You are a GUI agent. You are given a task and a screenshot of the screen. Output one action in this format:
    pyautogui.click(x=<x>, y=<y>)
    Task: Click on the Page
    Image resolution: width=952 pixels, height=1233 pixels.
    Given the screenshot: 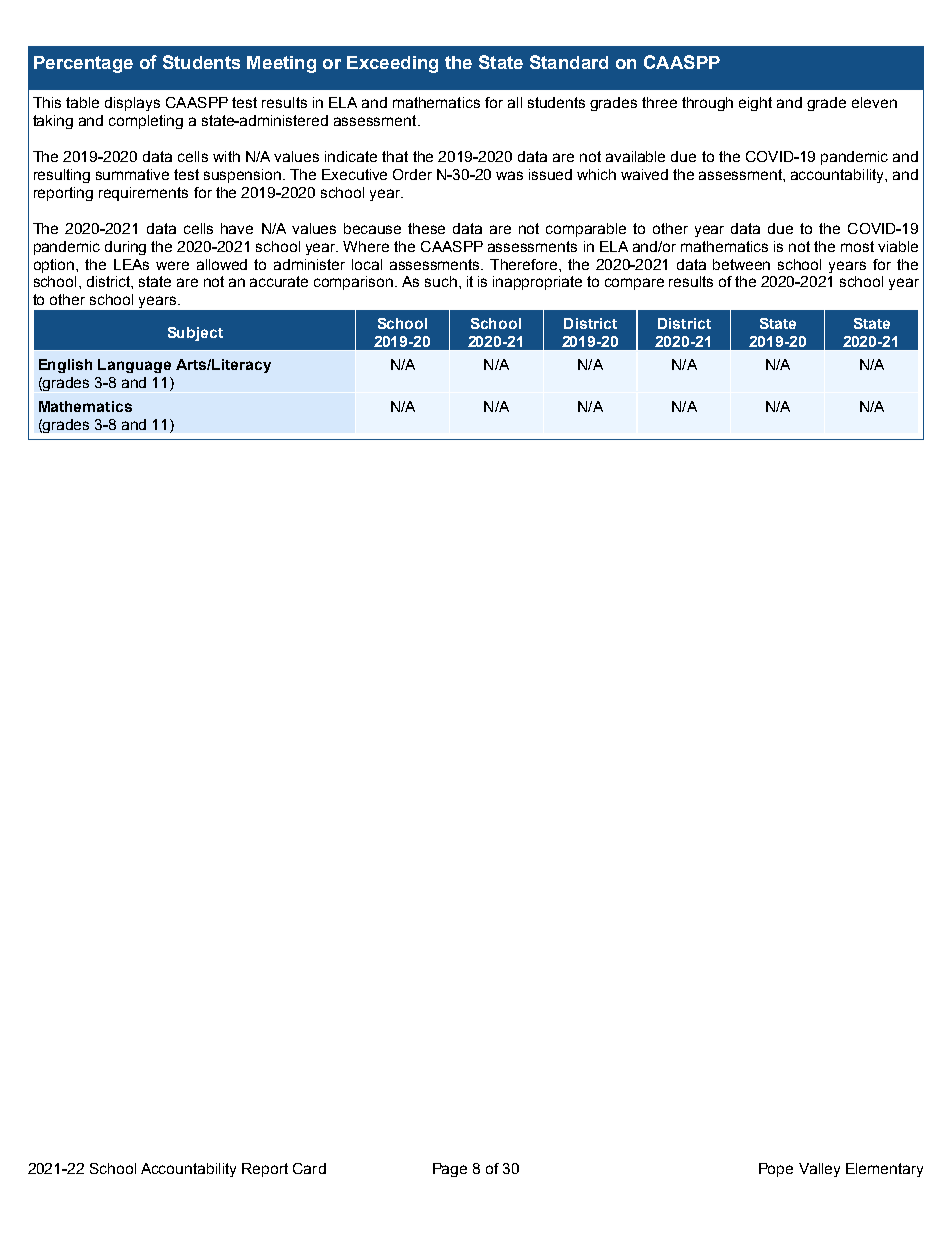 What is the action you would take?
    pyautogui.click(x=450, y=1170)
